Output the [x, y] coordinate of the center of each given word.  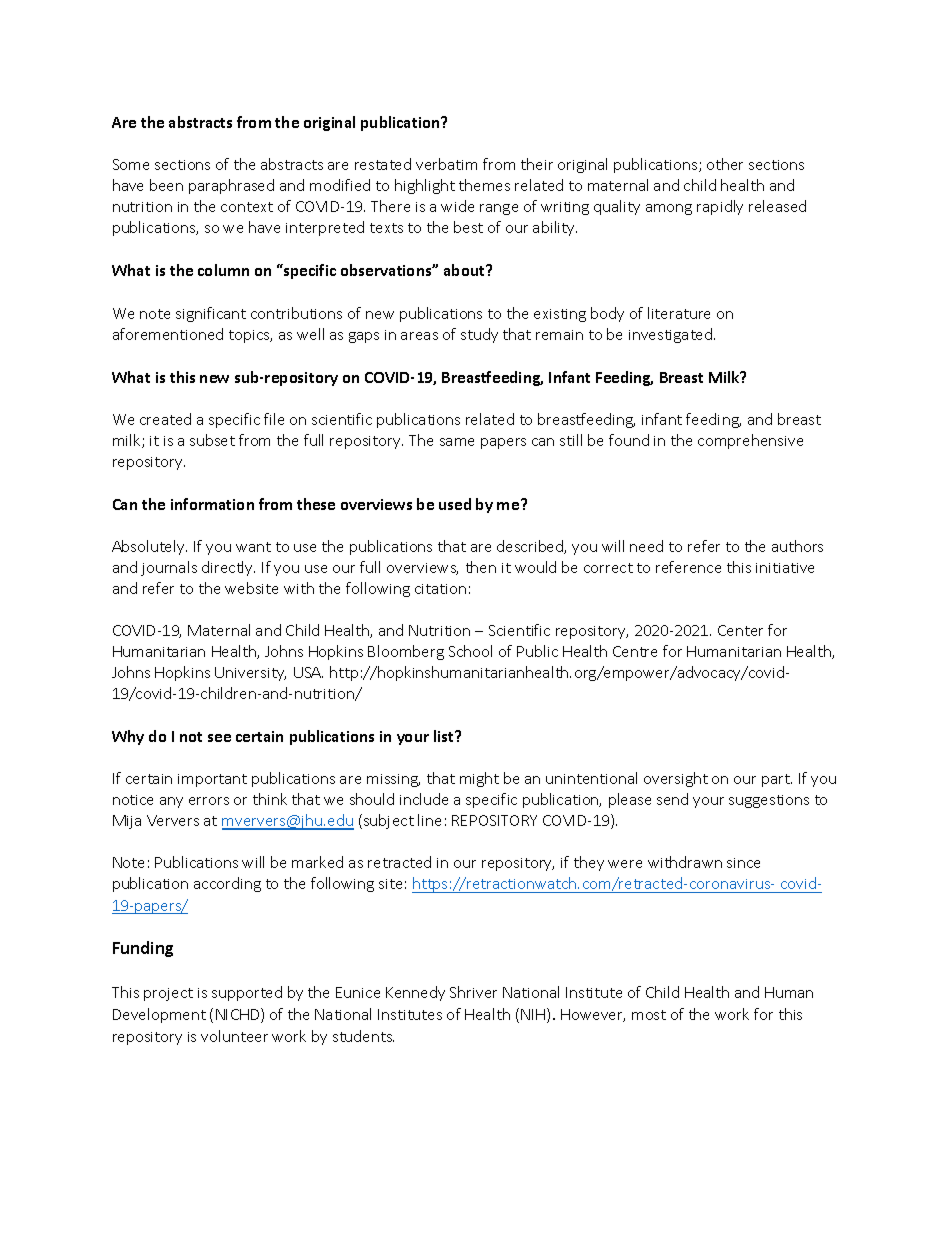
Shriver [473, 992]
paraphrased [231, 186]
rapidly [720, 207]
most [649, 1015]
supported [247, 993]
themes [484, 185]
